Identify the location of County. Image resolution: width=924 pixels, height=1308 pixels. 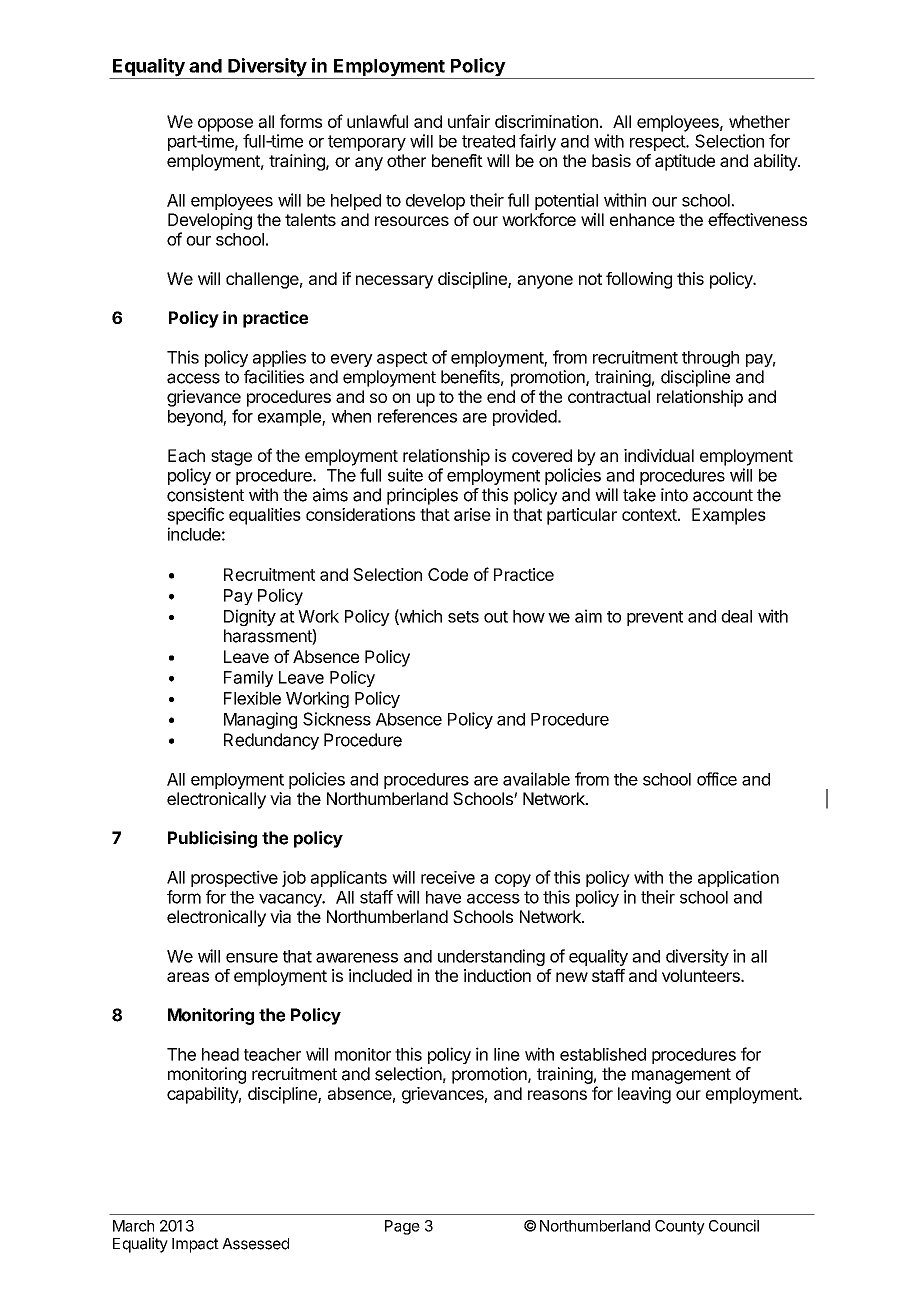
(680, 1227).
